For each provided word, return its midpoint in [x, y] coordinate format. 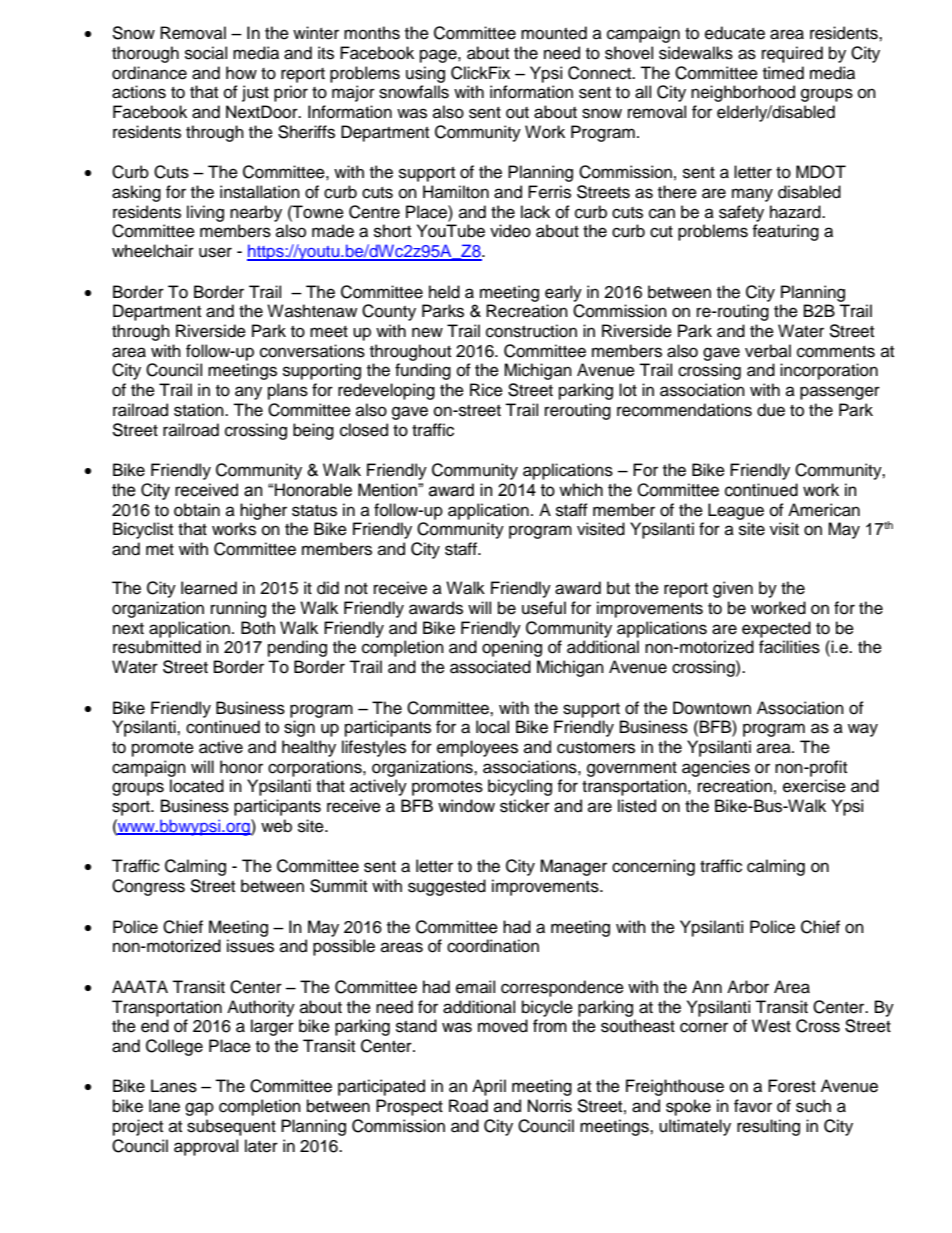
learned [209, 588]
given [733, 589]
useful [544, 608]
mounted [554, 33]
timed [783, 73]
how [241, 73]
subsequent [231, 1127]
